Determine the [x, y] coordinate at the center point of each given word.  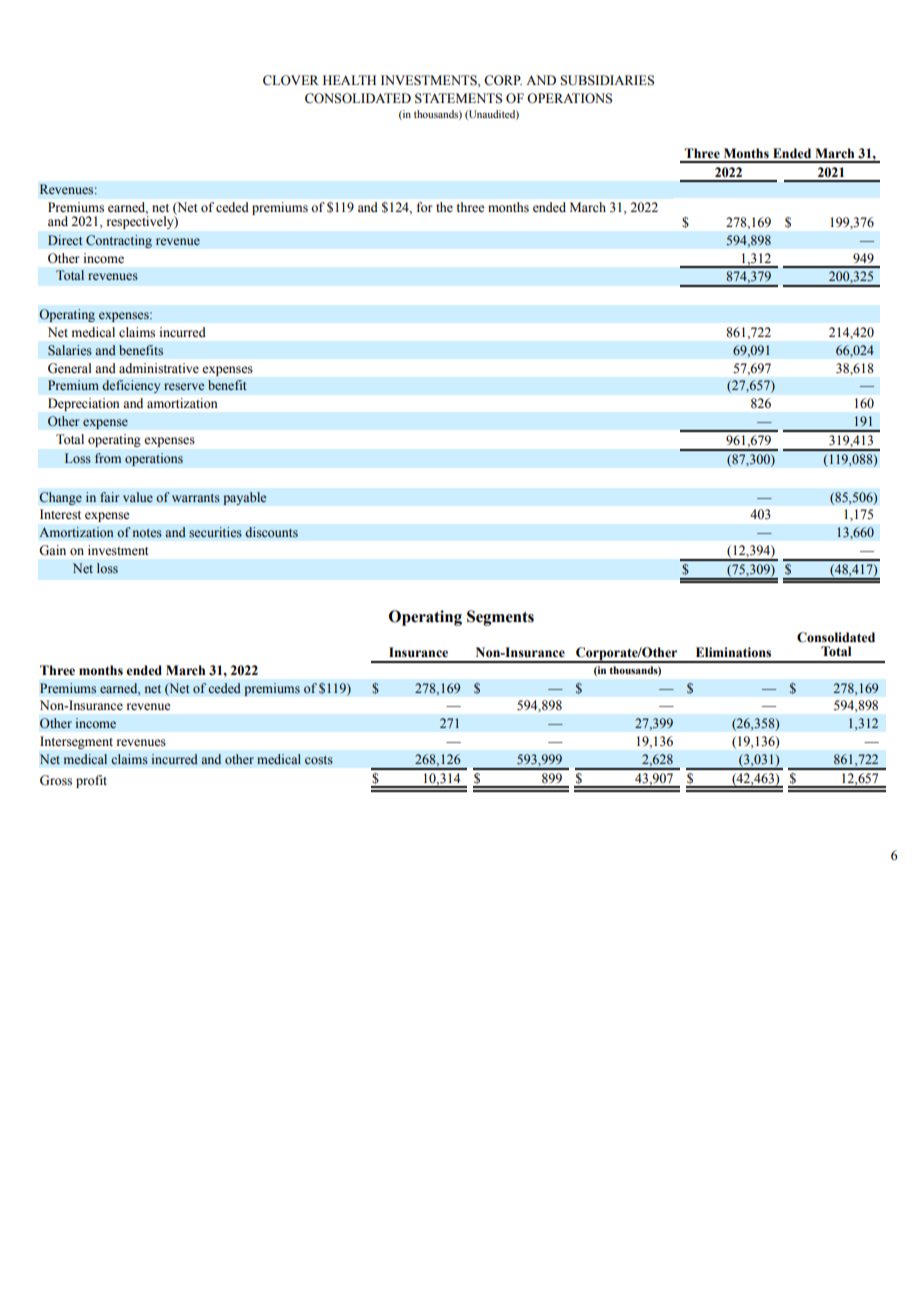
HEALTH [349, 80]
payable [245, 498]
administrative [159, 368]
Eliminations [733, 652]
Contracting [119, 241]
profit [91, 781]
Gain [52, 550]
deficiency [131, 386]
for [424, 207]
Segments [500, 618]
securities [215, 532]
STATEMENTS [458, 98]
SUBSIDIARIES [607, 80]
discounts [271, 532]
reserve [184, 386]
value [138, 497]
